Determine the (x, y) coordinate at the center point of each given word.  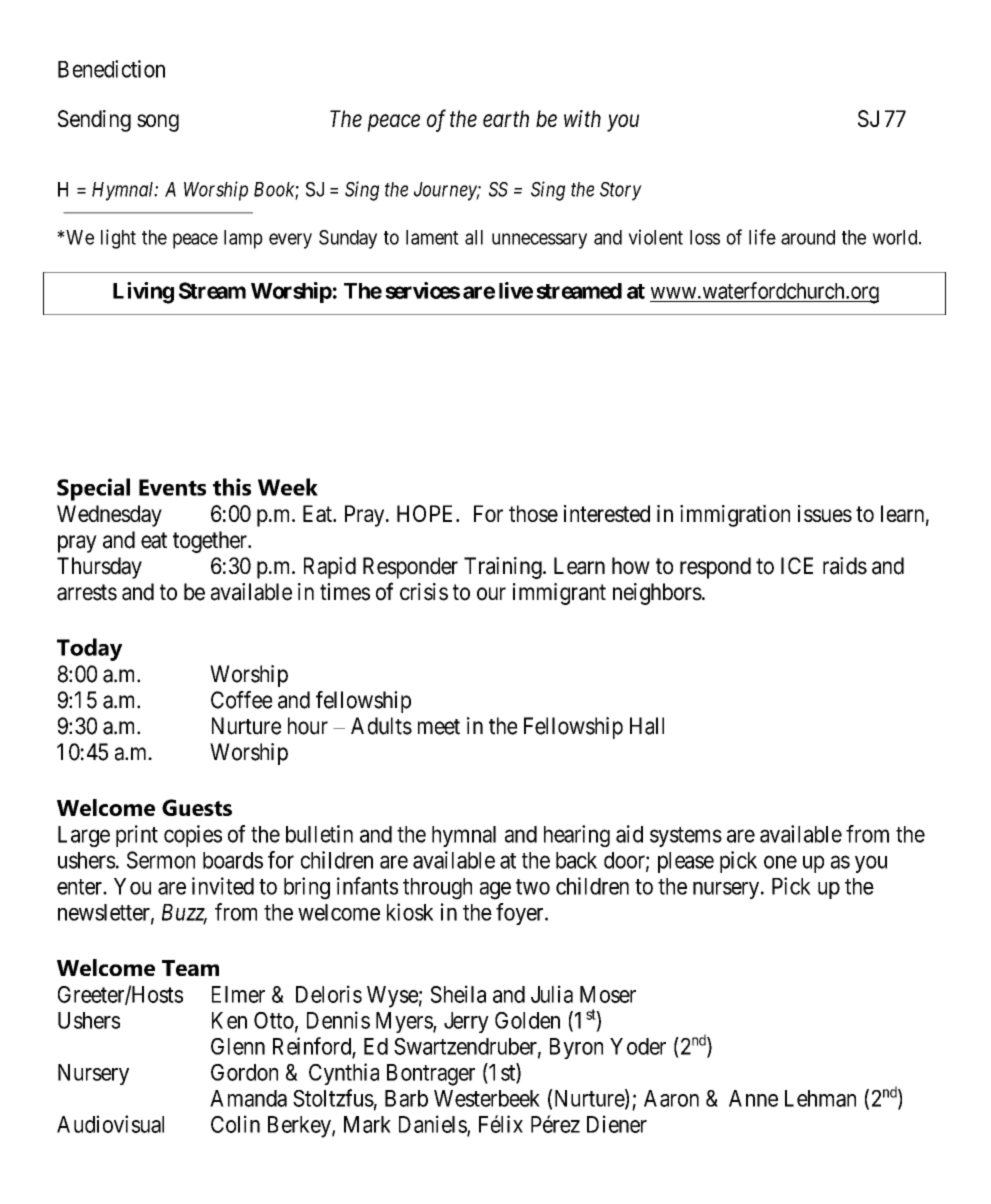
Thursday (99, 568)
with (582, 118)
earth (506, 118)
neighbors (657, 594)
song (158, 123)
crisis (424, 592)
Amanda (248, 1098)
